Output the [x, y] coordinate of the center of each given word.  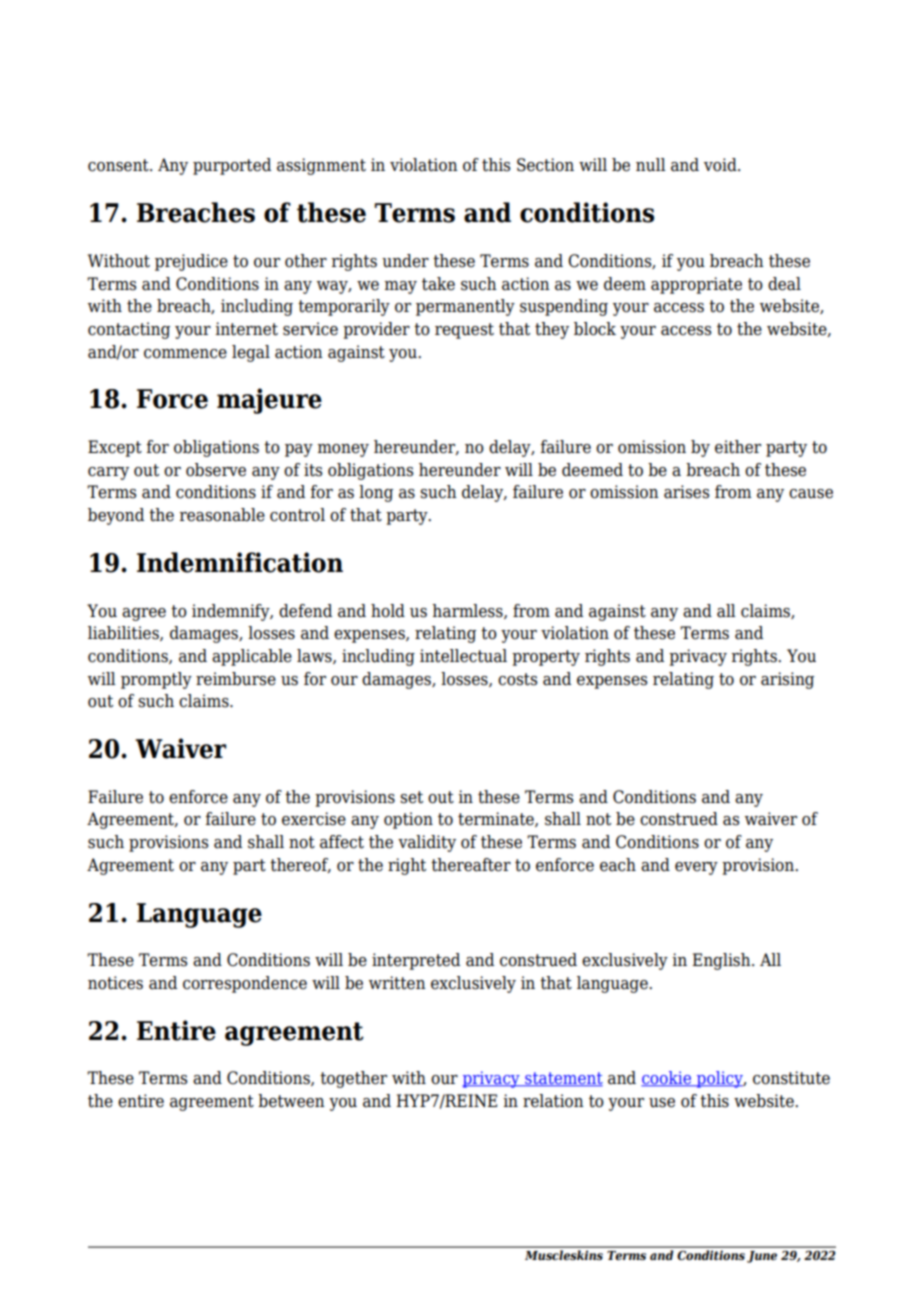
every [696, 868]
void [721, 165]
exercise [314, 819]
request [464, 331]
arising [787, 680]
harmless [468, 611]
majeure [269, 401]
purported [232, 166]
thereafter [471, 865]
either [738, 447]
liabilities [124, 633]
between [291, 1101]
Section [545, 165]
